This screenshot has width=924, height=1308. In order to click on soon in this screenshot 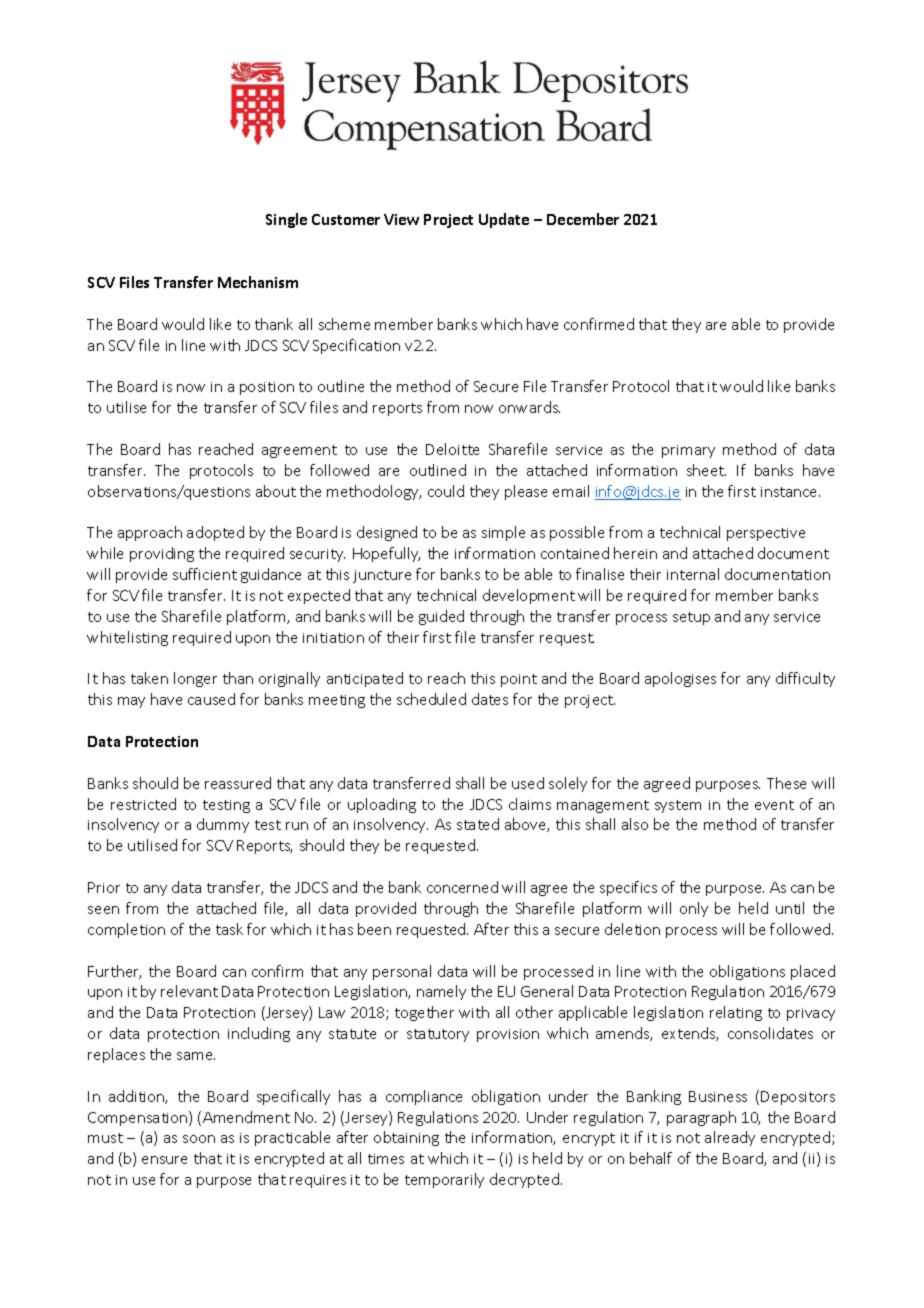, I will do `click(199, 1139)`.
